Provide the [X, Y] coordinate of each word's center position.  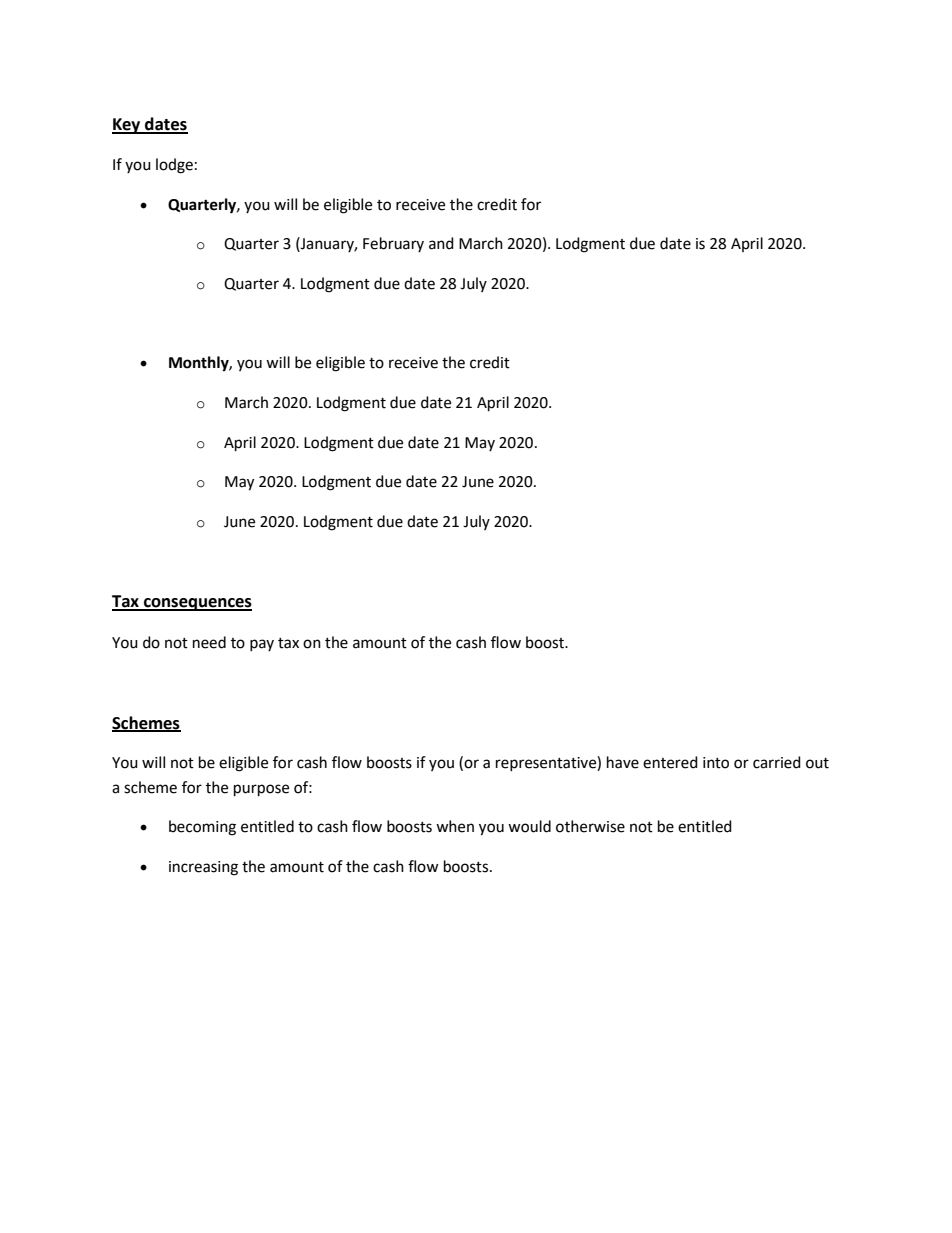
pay [262, 645]
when [455, 826]
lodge [174, 166]
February [393, 244]
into [716, 763]
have [623, 762]
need [209, 642]
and [441, 243]
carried [777, 762]
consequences [197, 604]
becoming [202, 828]
